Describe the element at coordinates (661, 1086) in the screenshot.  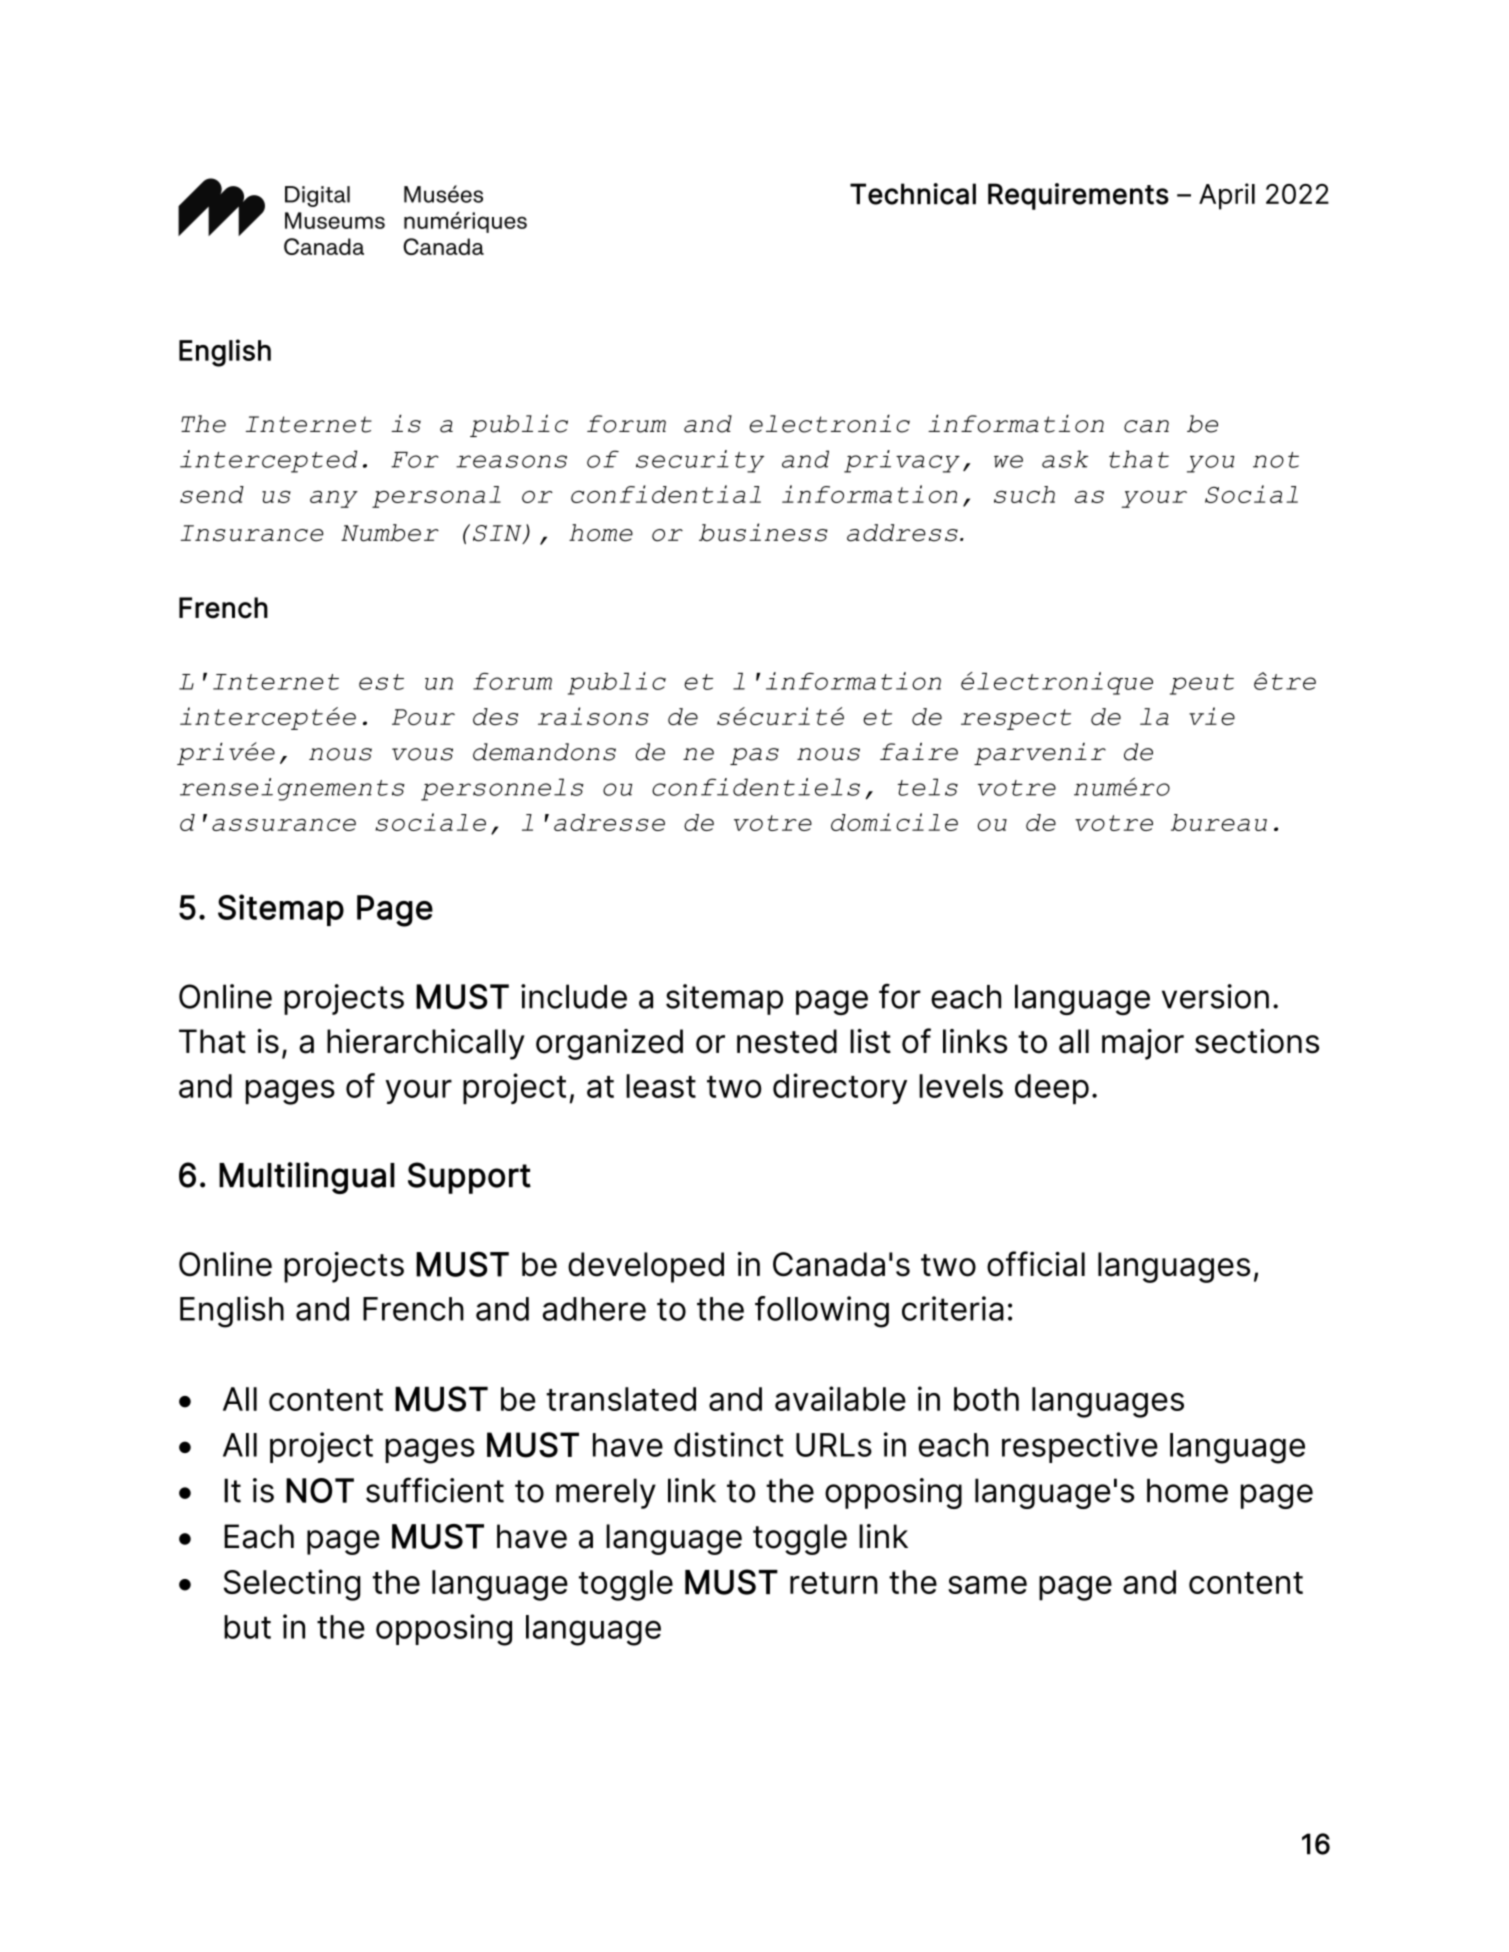
I see `least` at that location.
